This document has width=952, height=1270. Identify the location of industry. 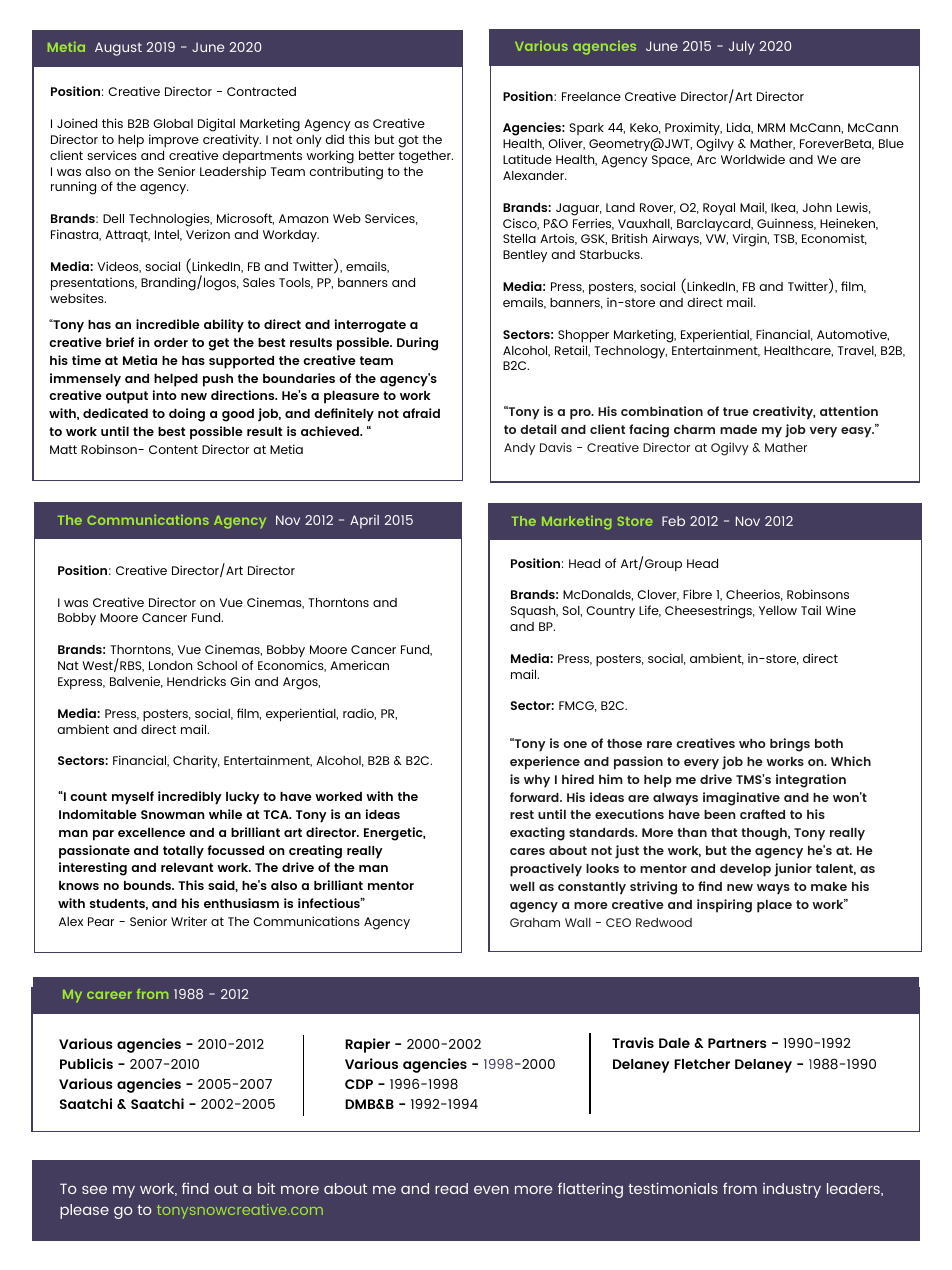
(792, 1190).
